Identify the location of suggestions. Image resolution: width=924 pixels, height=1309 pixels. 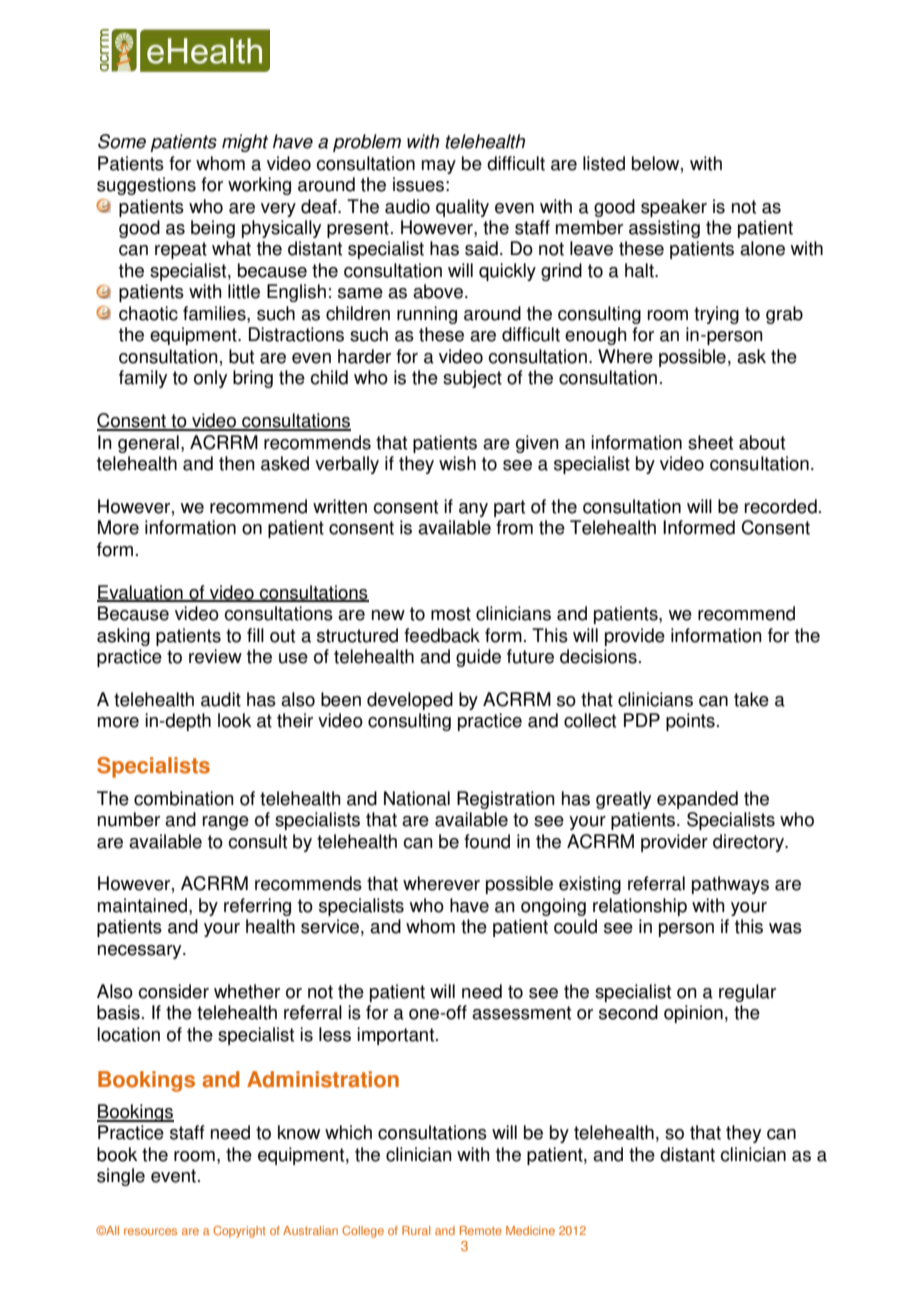
(146, 186).
